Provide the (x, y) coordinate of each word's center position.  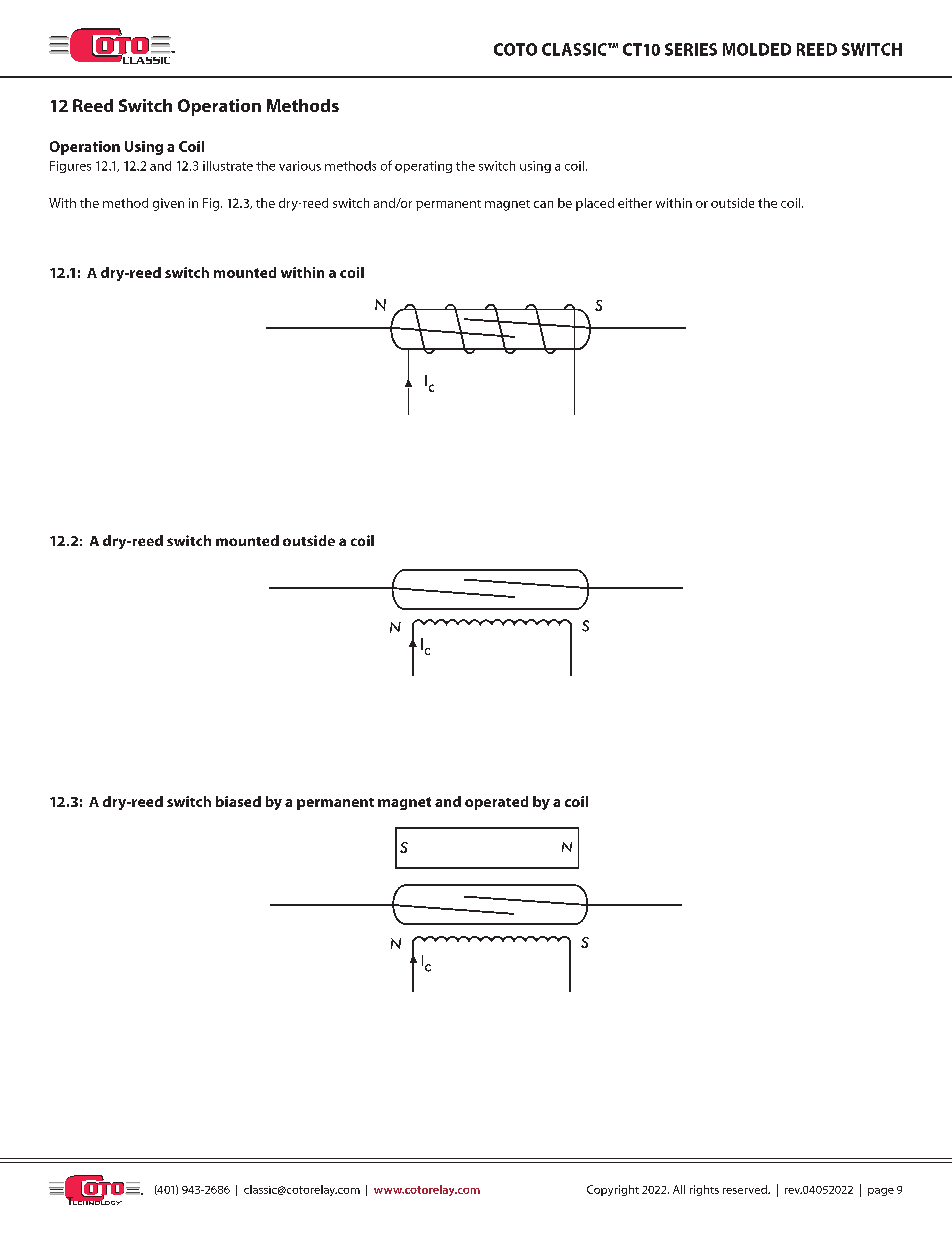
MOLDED (757, 49)
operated (496, 803)
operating (423, 167)
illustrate (228, 166)
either (635, 203)
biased (238, 801)
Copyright (613, 1190)
